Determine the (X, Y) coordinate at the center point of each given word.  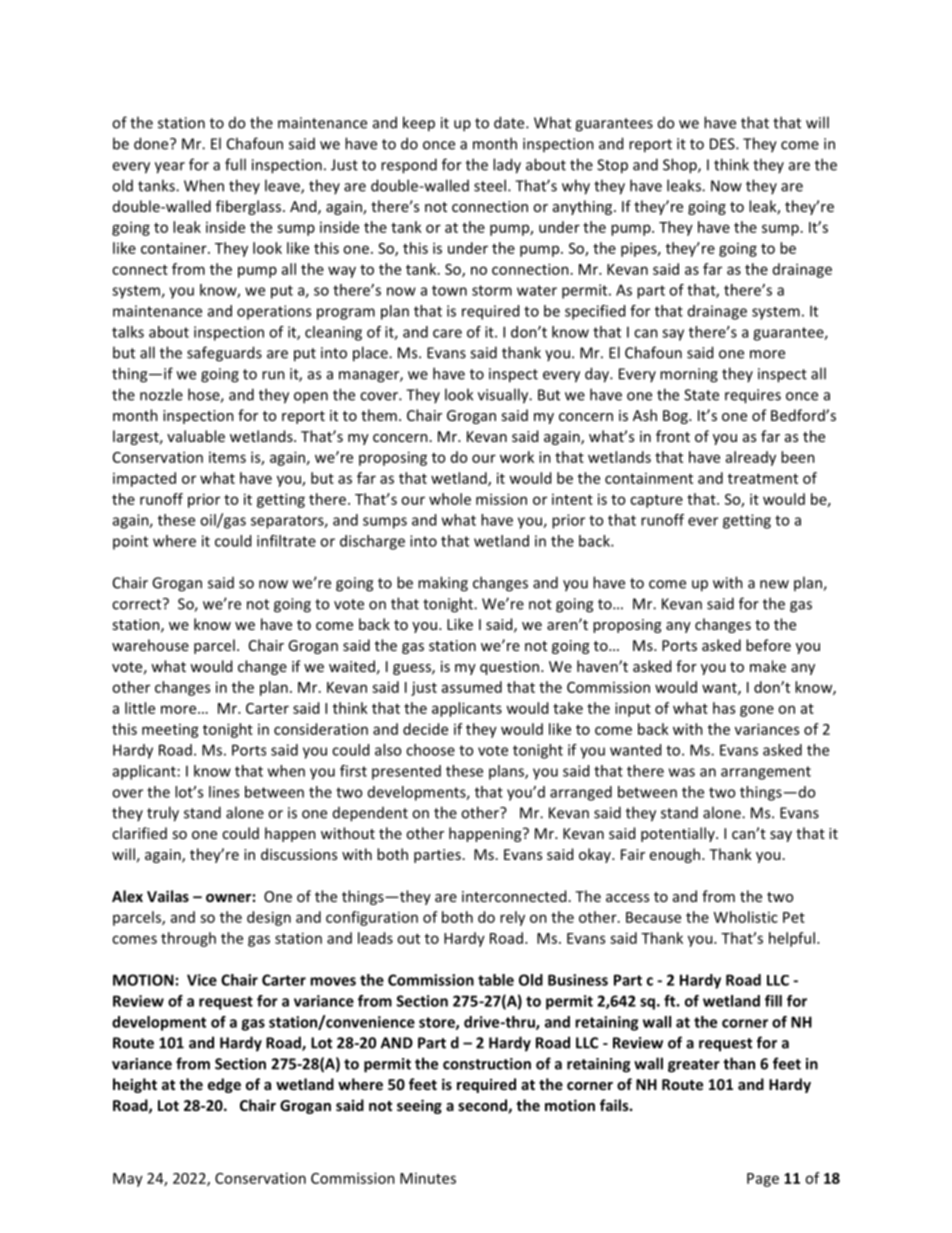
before (768, 645)
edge (224, 1085)
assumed (472, 687)
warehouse (150, 645)
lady (507, 166)
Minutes (428, 1178)
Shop (681, 166)
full (235, 164)
